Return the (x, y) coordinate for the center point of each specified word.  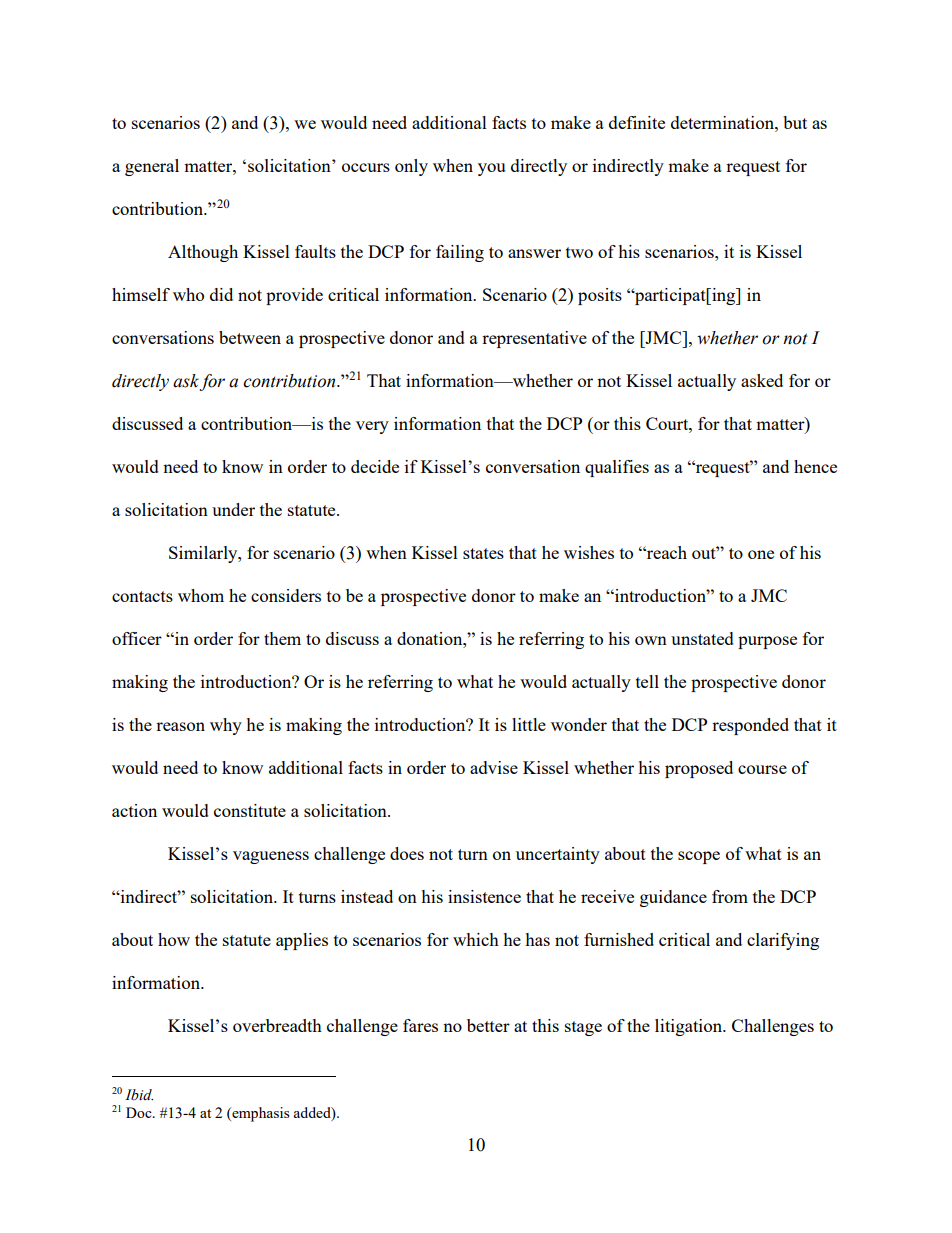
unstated (702, 638)
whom (201, 595)
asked (762, 380)
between (250, 337)
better (488, 1025)
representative (534, 339)
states (483, 553)
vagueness (271, 857)
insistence (484, 896)
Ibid (139, 1095)
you (491, 169)
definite (637, 122)
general (152, 167)
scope (699, 857)
